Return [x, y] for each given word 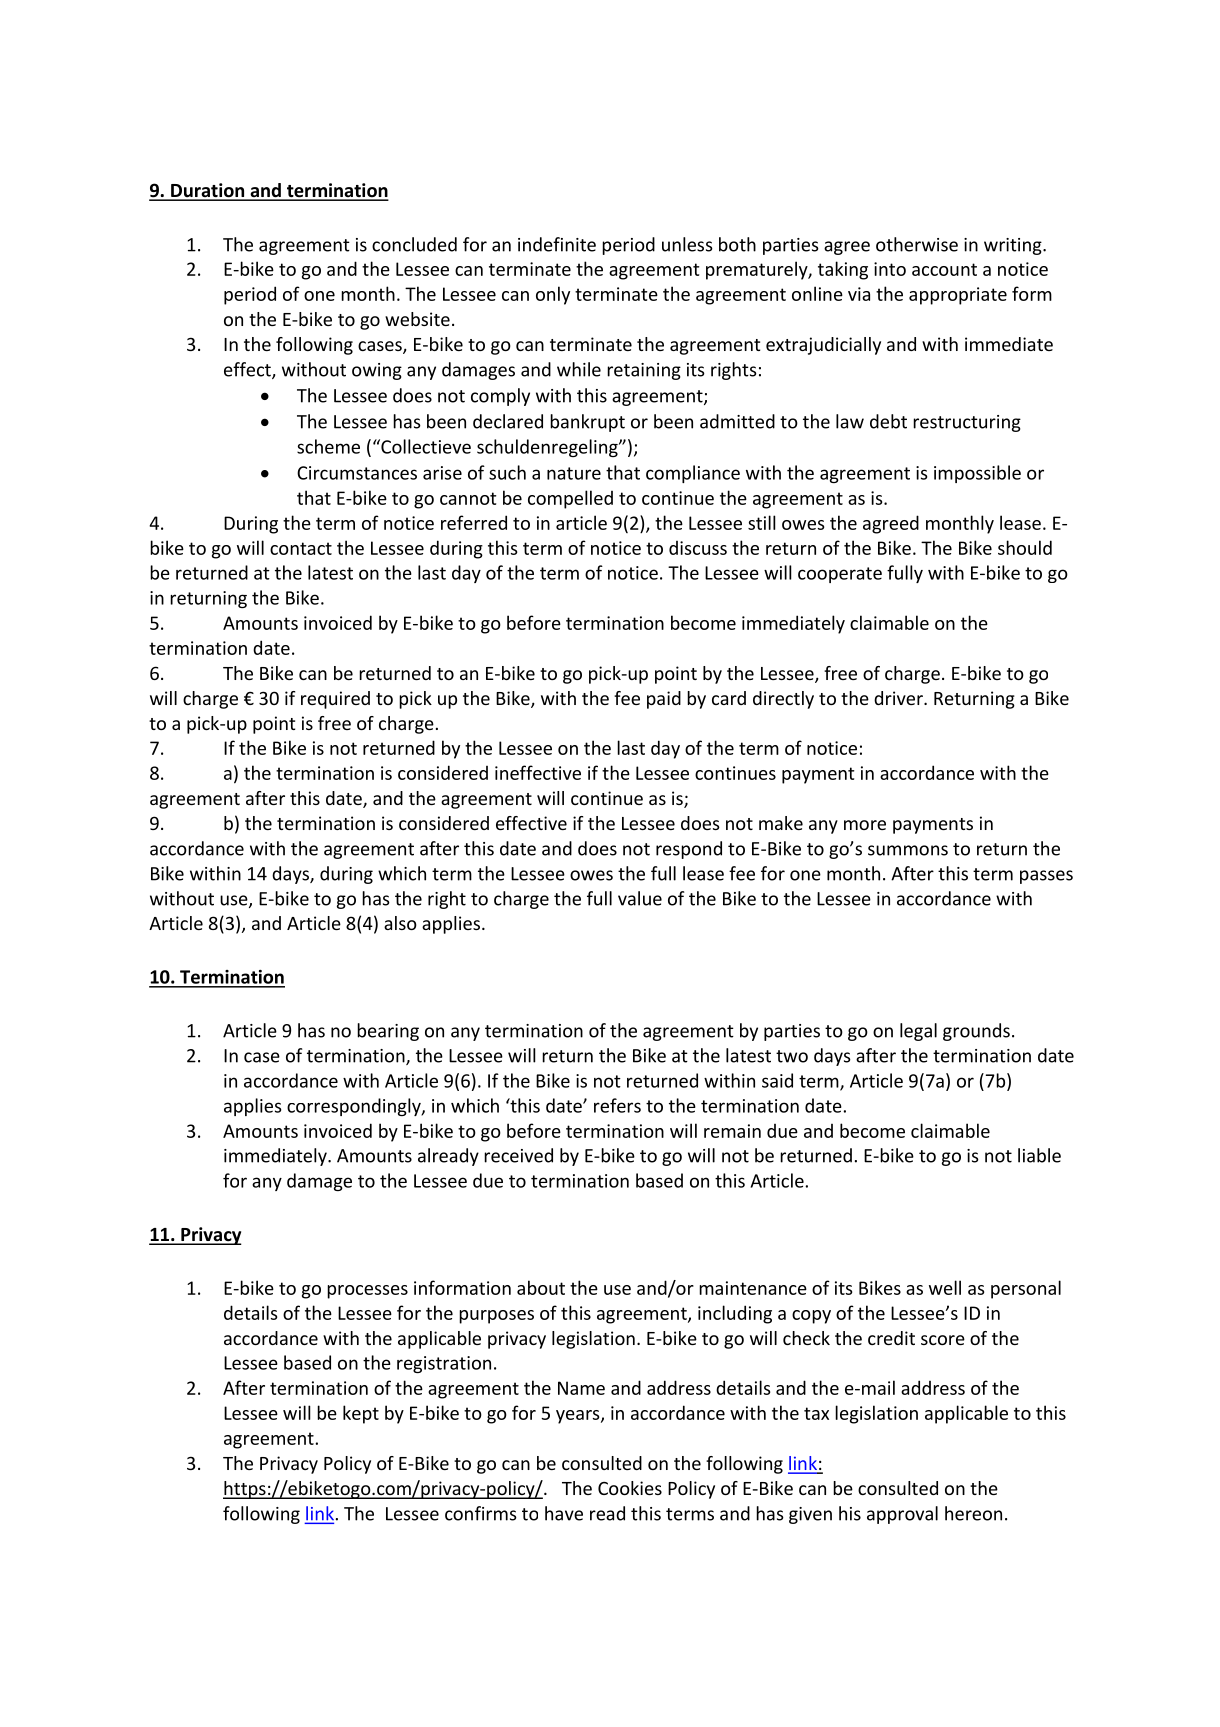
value [640, 898]
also [400, 923]
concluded [414, 244]
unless [687, 244]
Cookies [630, 1488]
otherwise [917, 244]
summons [908, 850]
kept [361, 1414]
